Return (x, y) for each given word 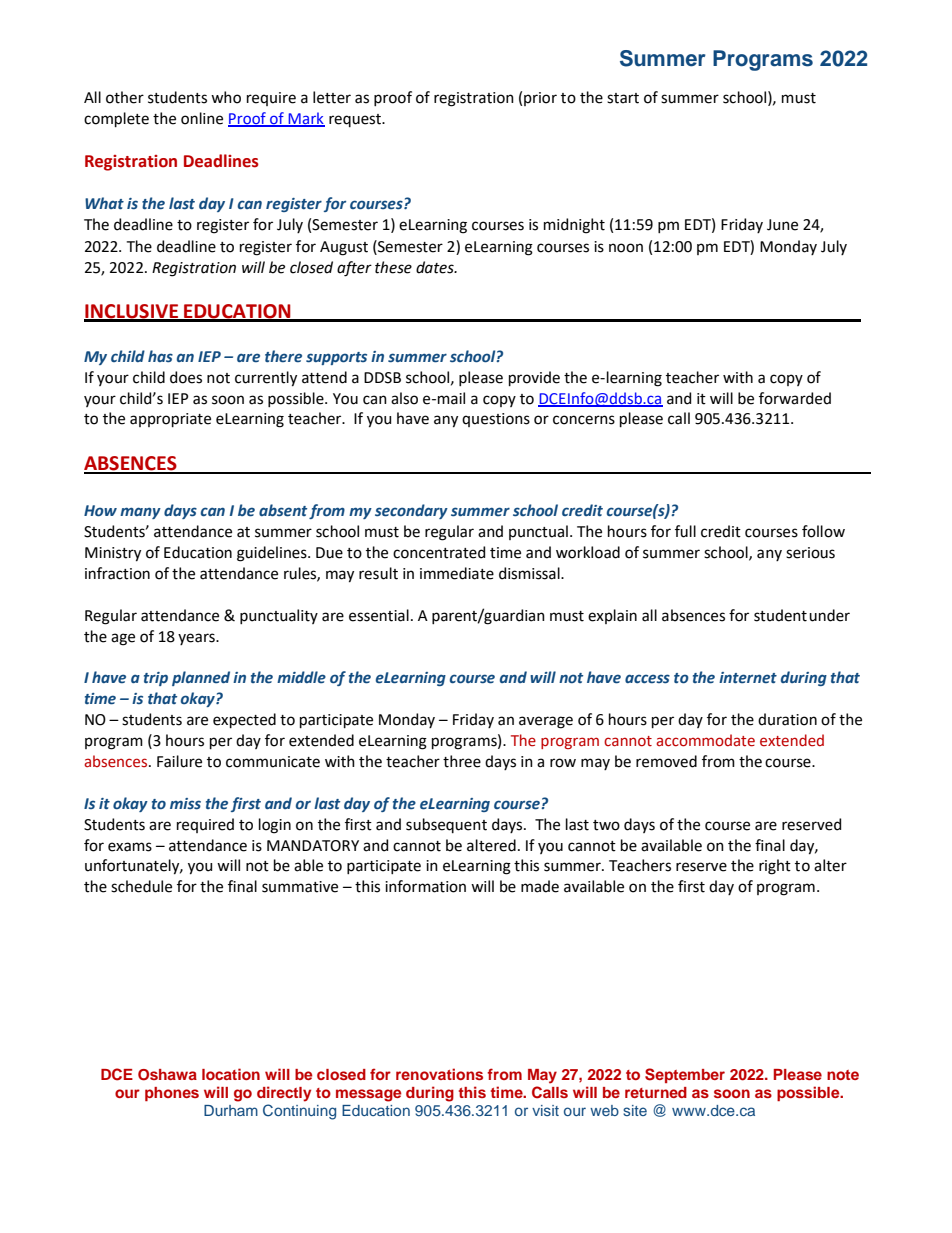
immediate (457, 573)
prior (540, 99)
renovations (439, 1074)
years (197, 639)
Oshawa (167, 1075)
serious (810, 553)
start (623, 98)
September (685, 1075)
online (202, 118)
